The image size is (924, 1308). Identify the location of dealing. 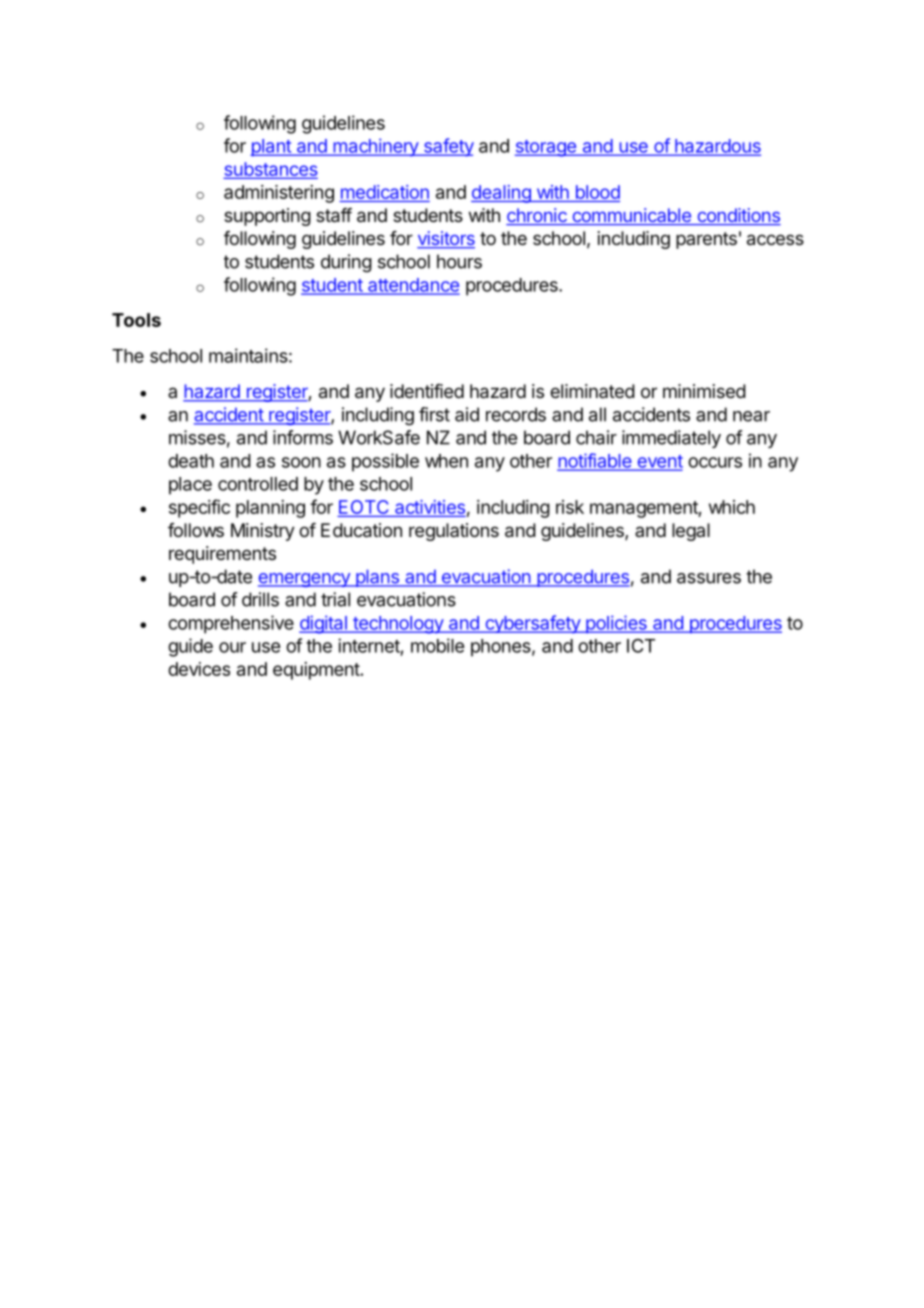
(502, 194).
